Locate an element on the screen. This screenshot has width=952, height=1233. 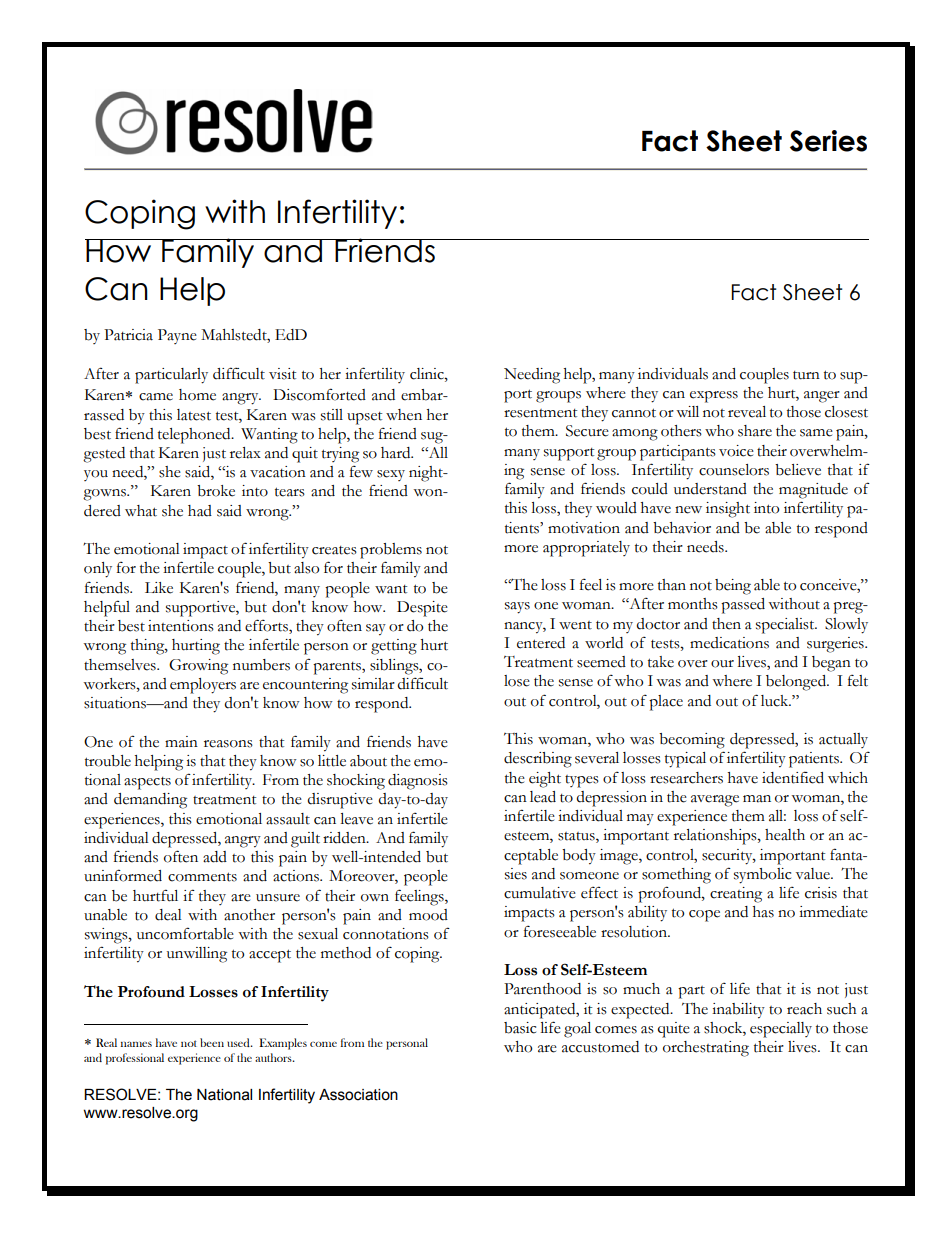
been is located at coordinates (212, 1042).
